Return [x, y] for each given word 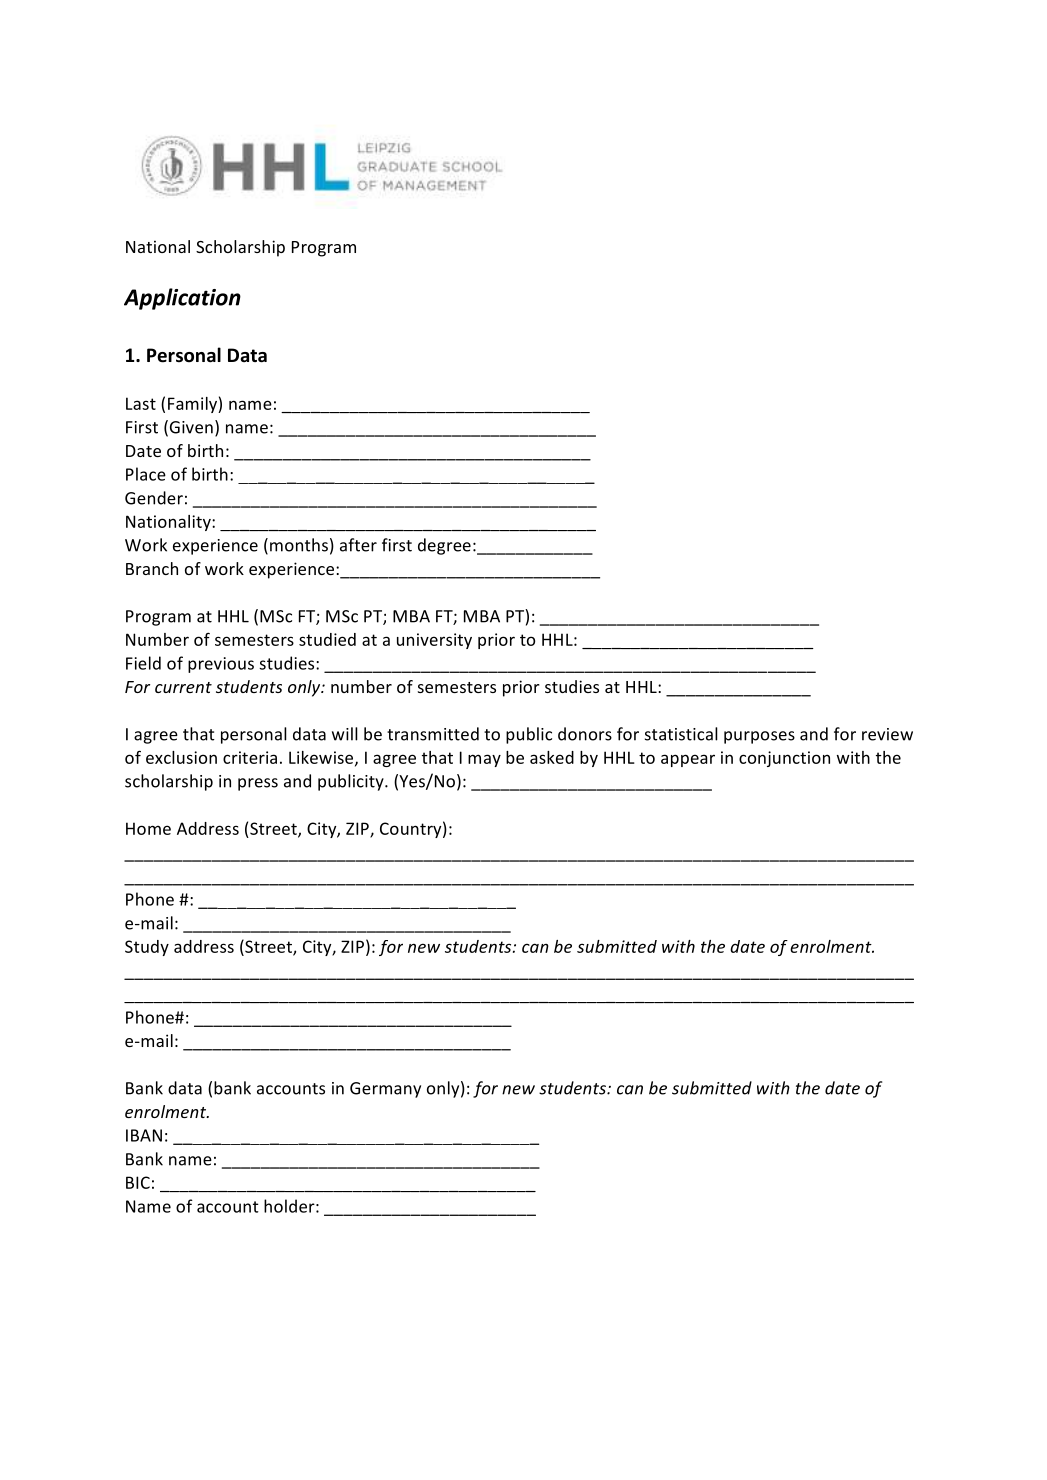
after [358, 545]
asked [552, 757]
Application [182, 299]
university [434, 641]
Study [147, 948]
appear [688, 760]
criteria [250, 757]
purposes [759, 737]
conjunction [784, 759]
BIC [138, 1182]
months [299, 545]
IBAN [144, 1135]
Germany [385, 1090]
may [484, 760]
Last [141, 403]
